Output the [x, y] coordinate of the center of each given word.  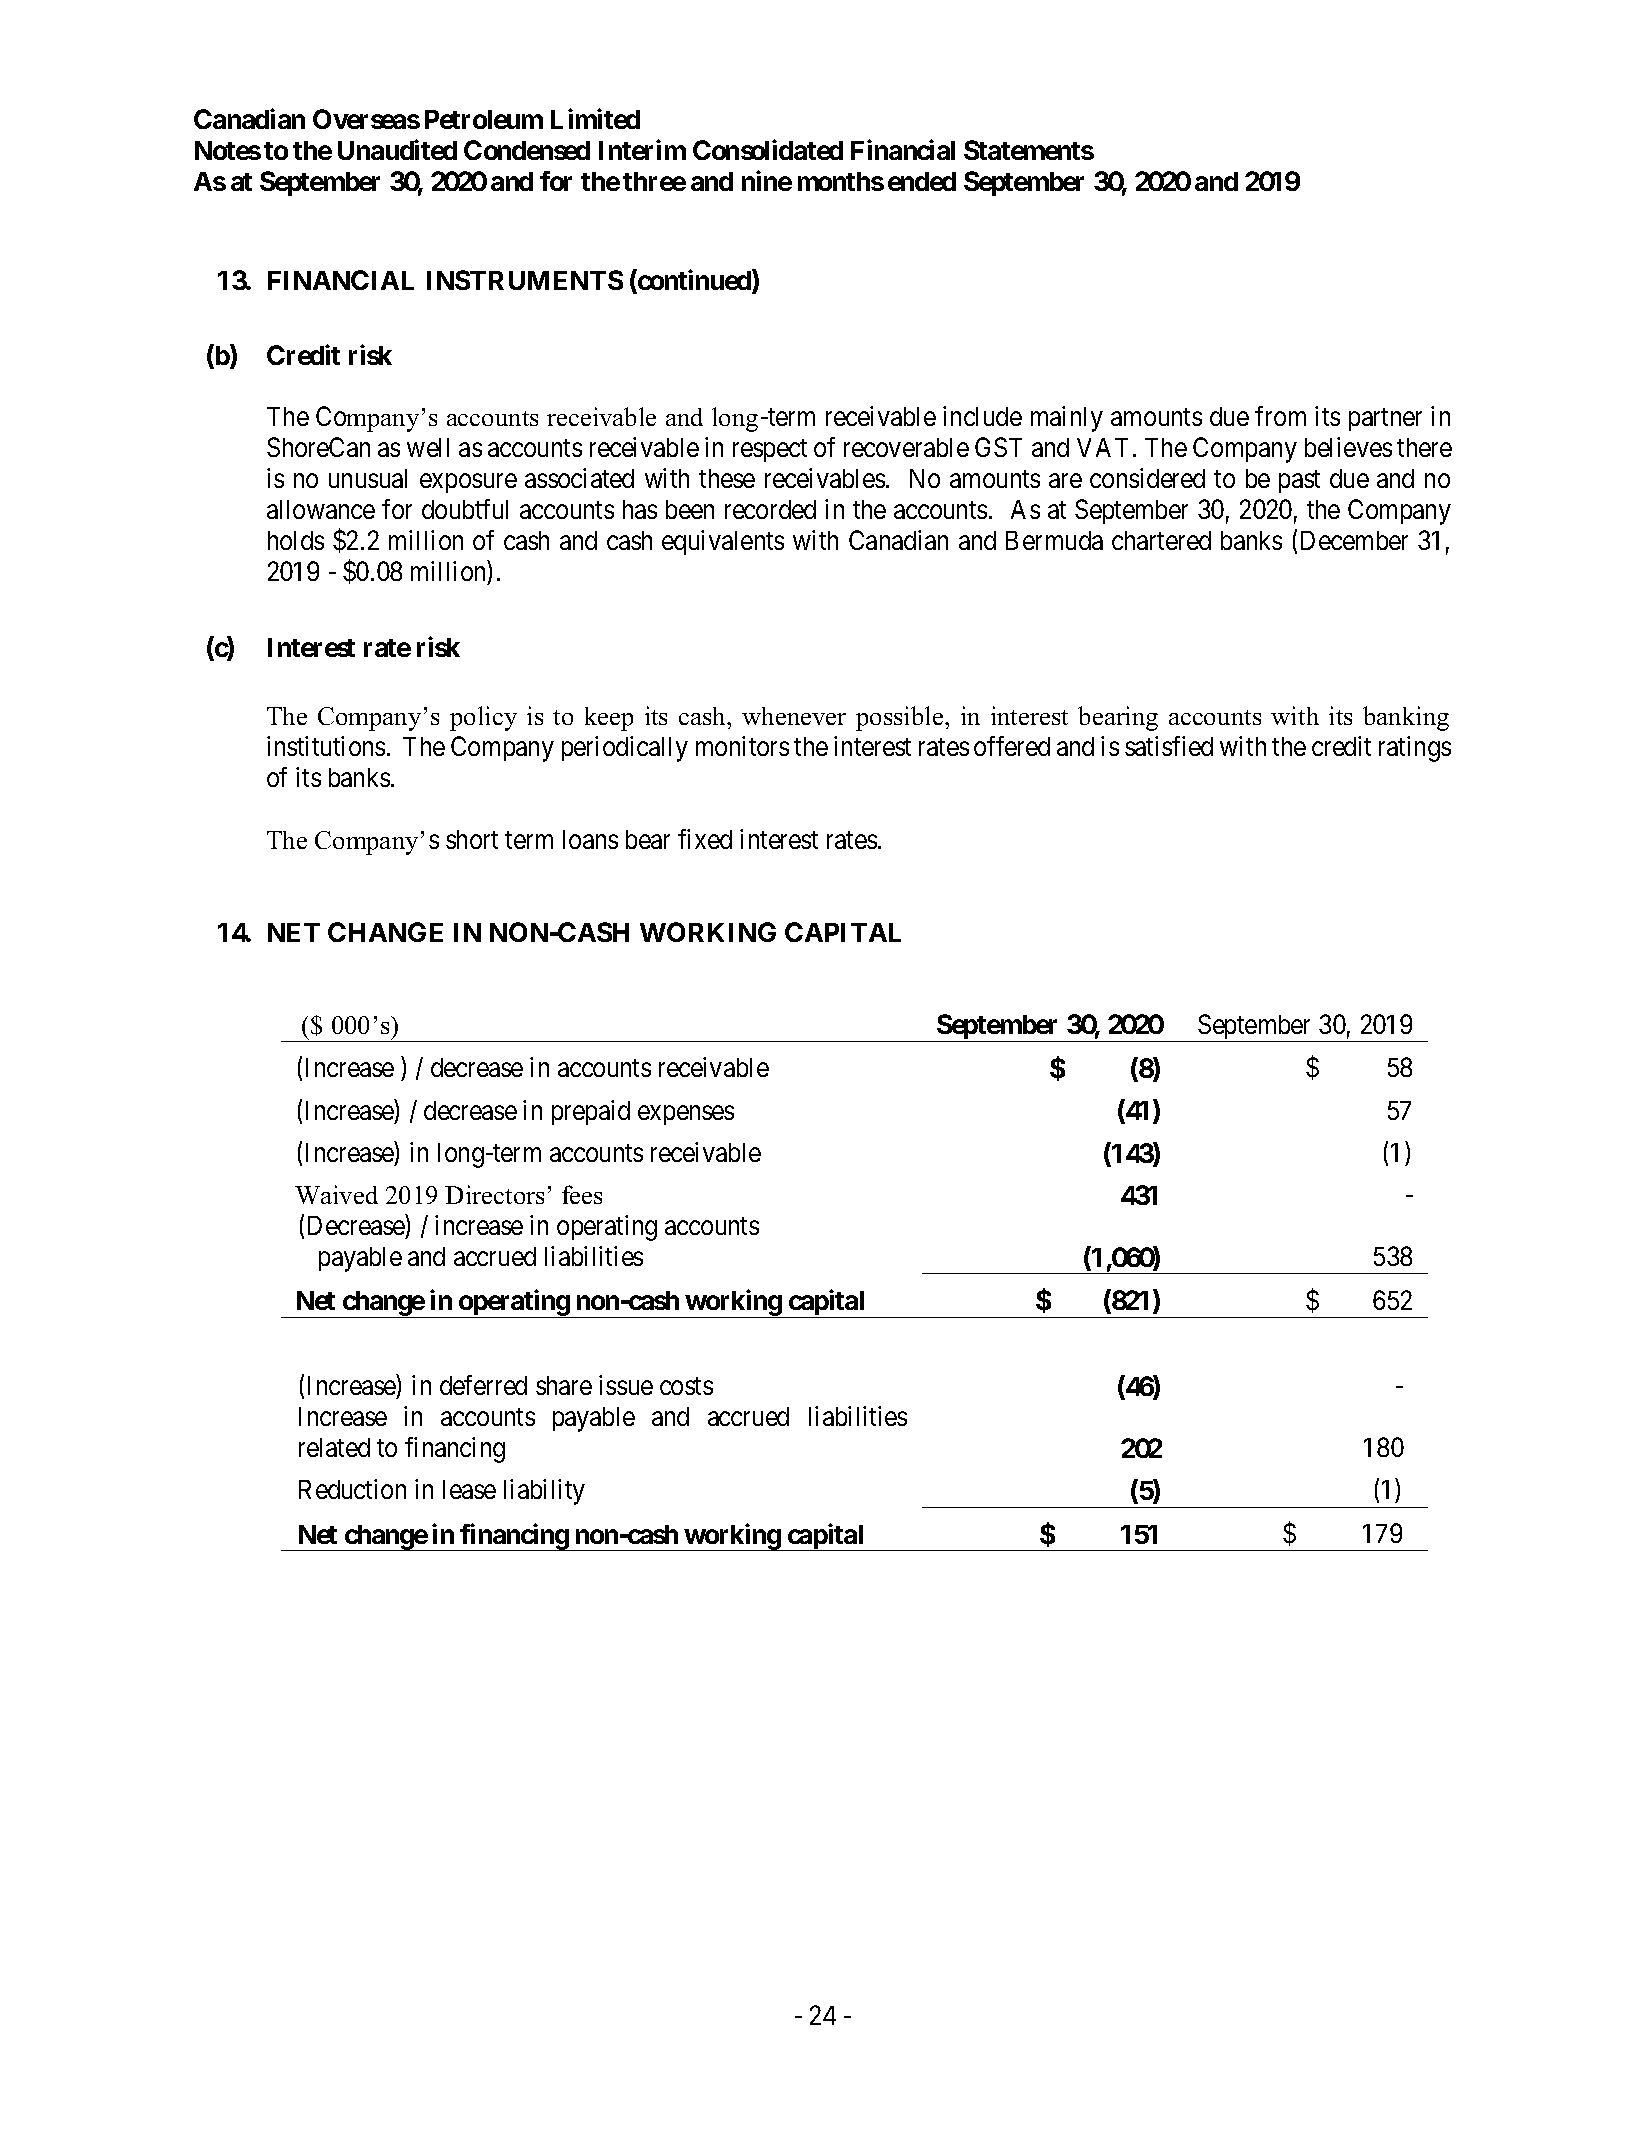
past [1299, 482]
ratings [1415, 749]
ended [922, 181]
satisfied [1169, 746]
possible [901, 718]
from [1280, 416]
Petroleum [484, 119]
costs [686, 1386]
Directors [494, 1194]
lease [469, 1489]
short [472, 839]
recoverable [906, 447]
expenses [686, 1115]
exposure [468, 483]
